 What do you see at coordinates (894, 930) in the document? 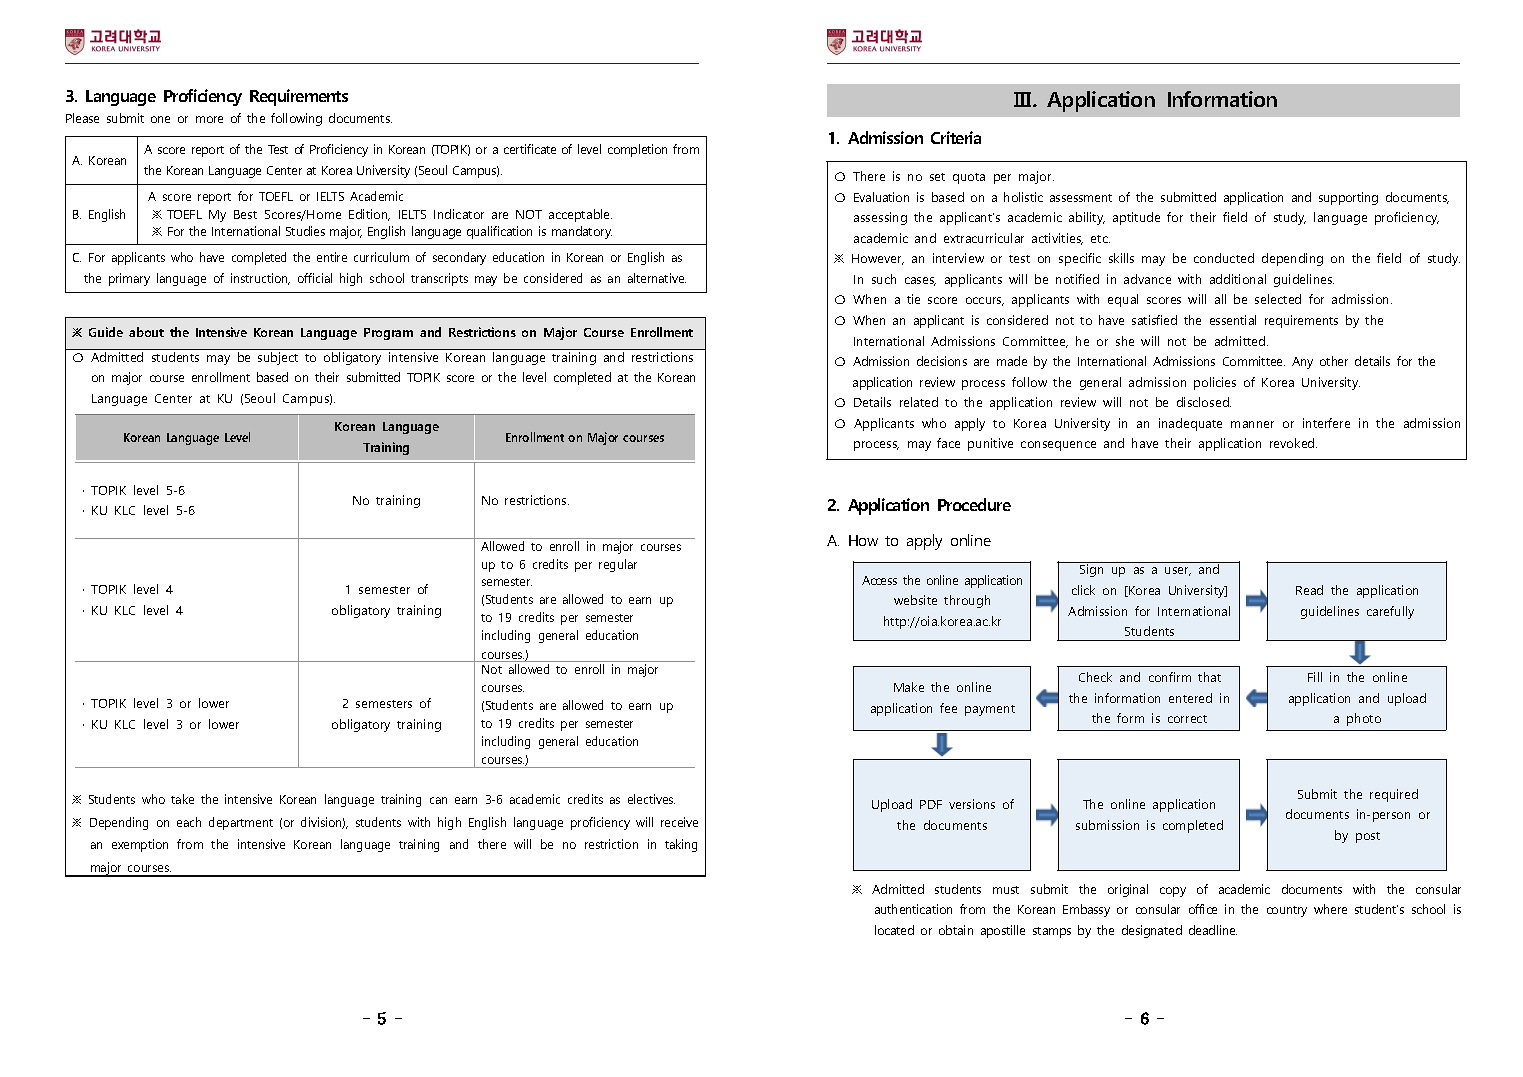
I see `located` at bounding box center [894, 930].
